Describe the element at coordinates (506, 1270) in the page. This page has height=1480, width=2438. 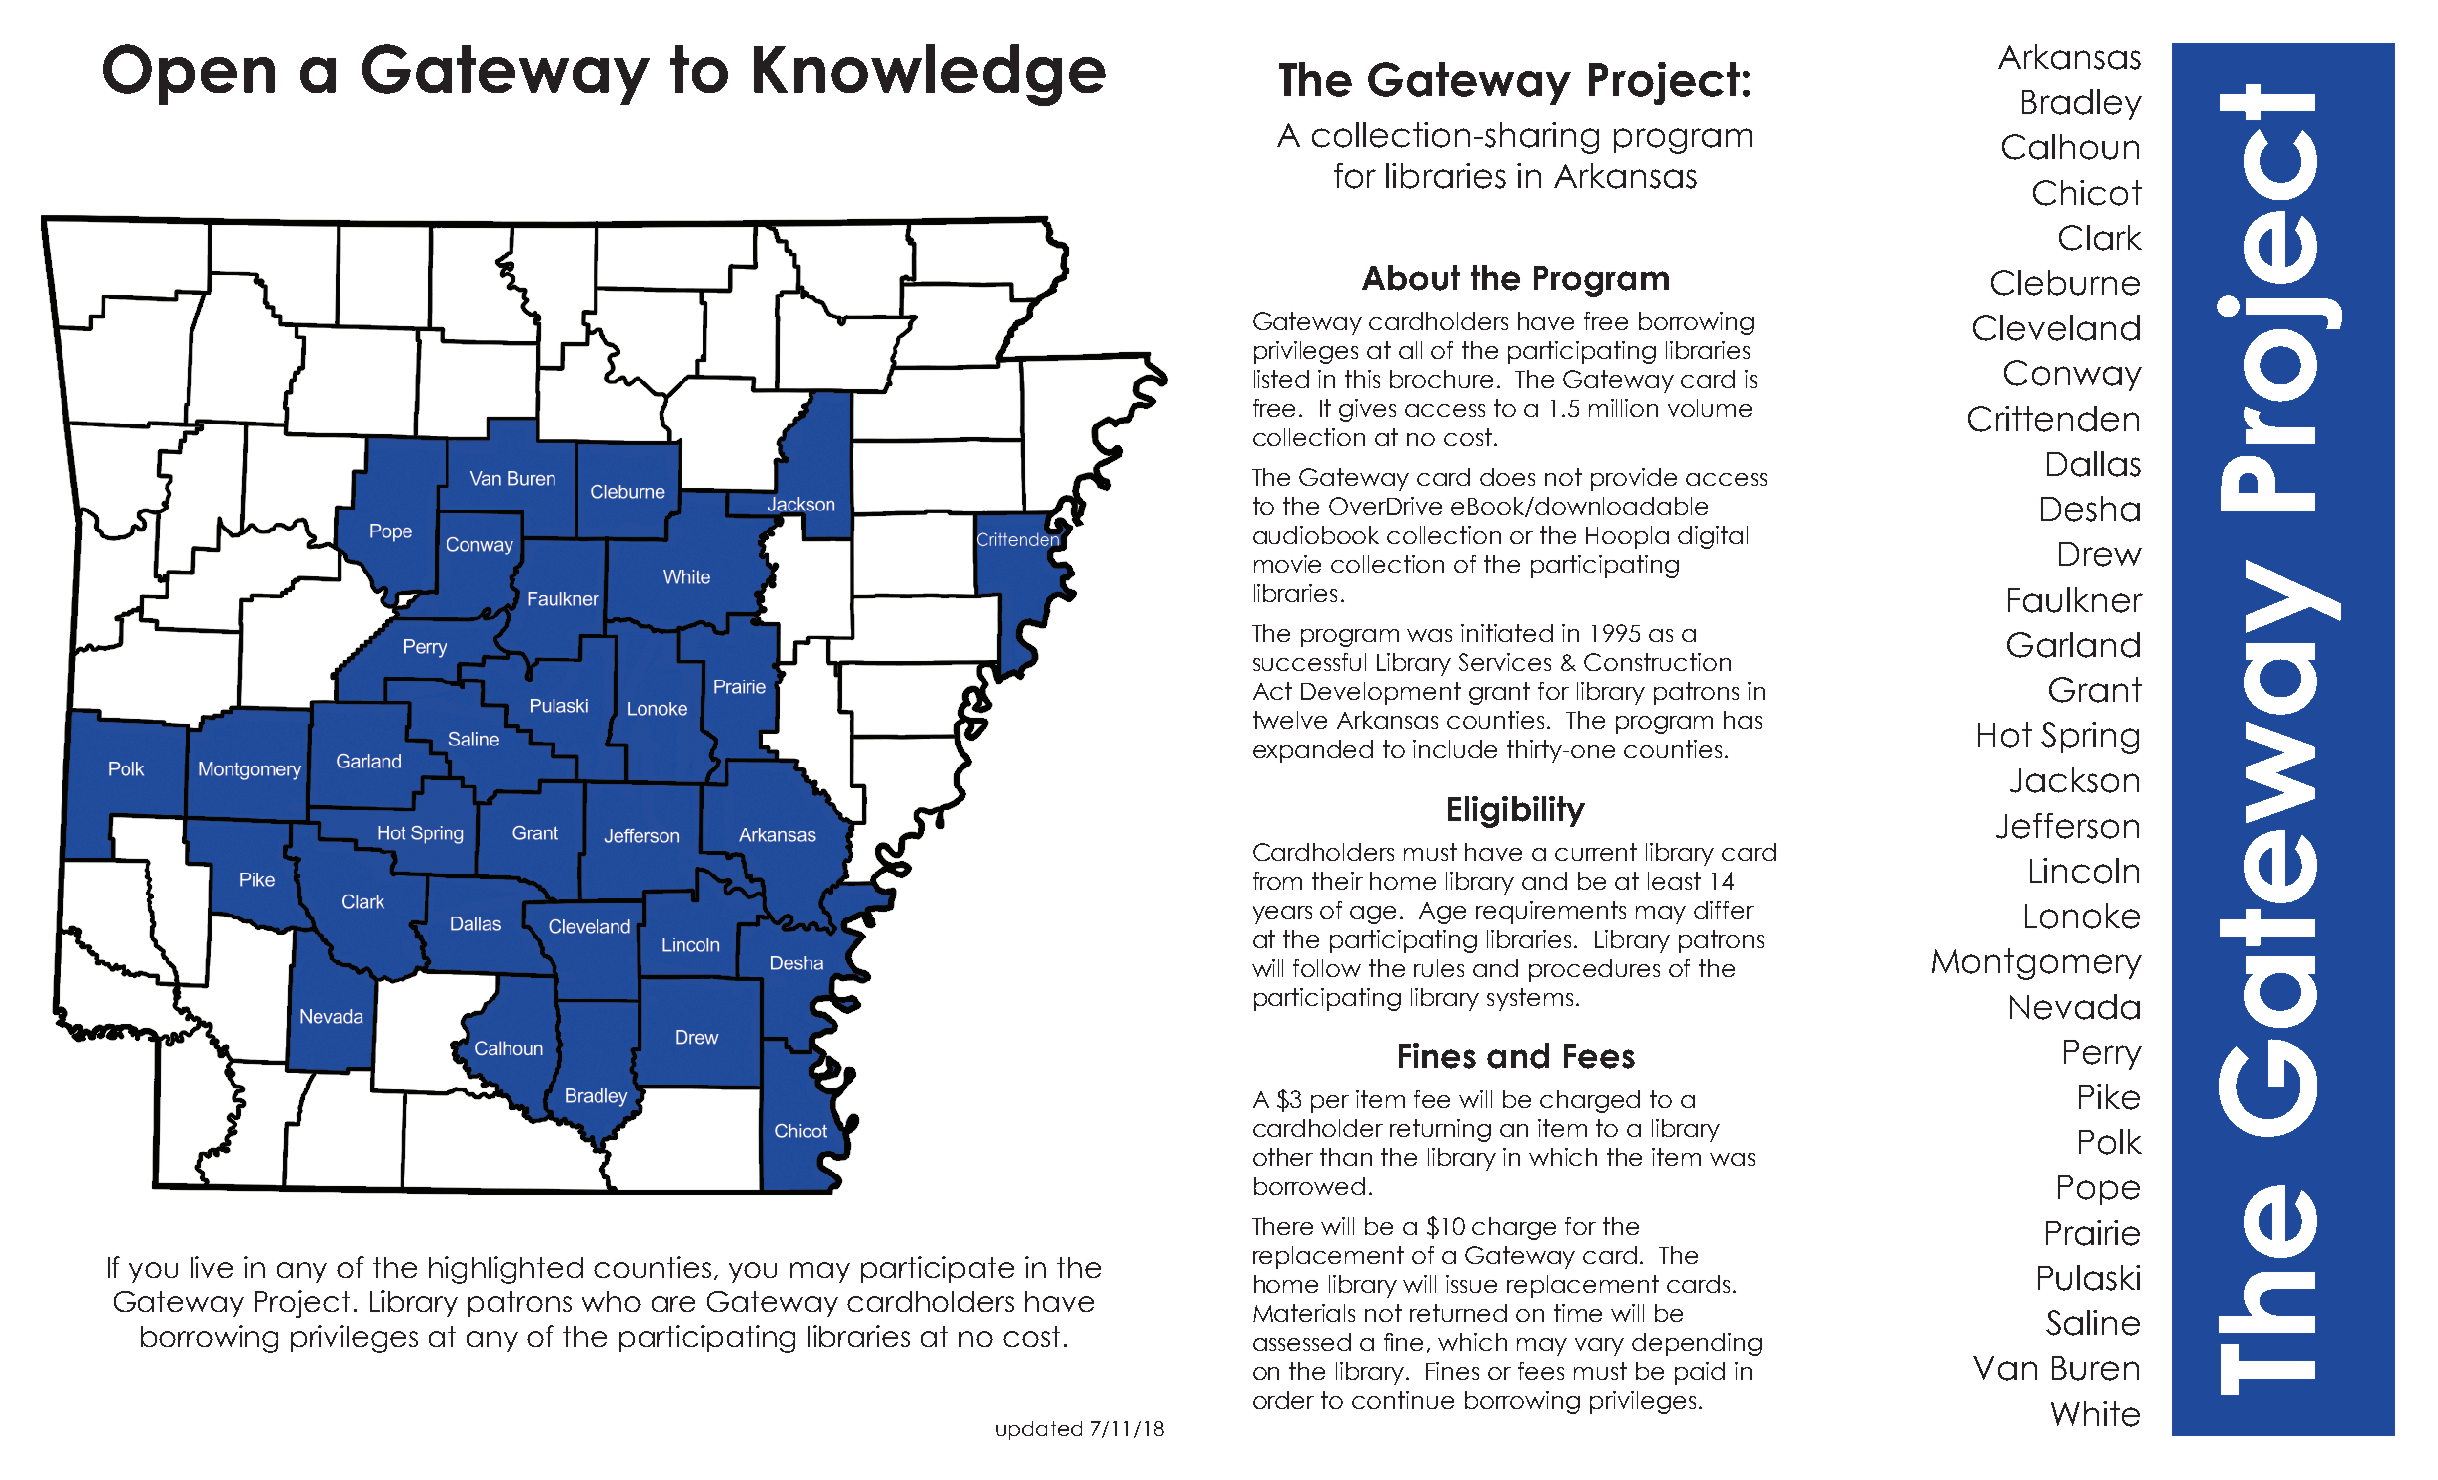
I see `highlighted` at that location.
